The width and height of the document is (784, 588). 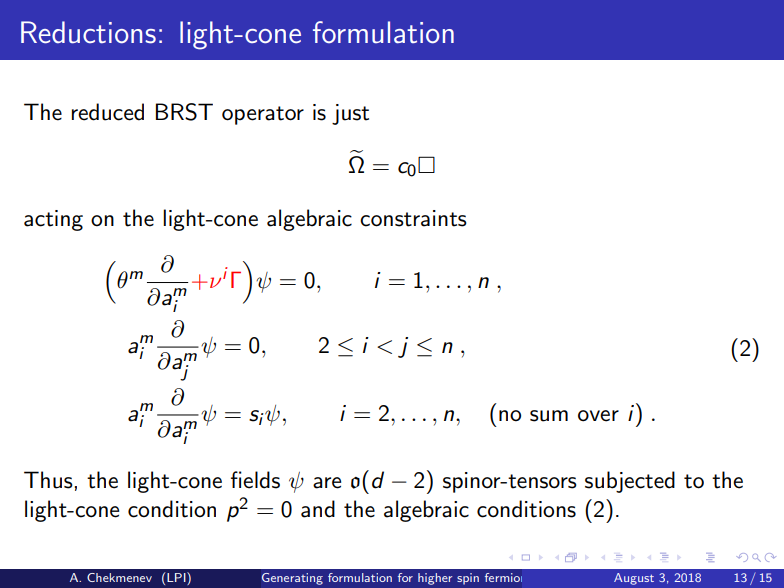 I want to click on Thus, so click(x=48, y=480).
